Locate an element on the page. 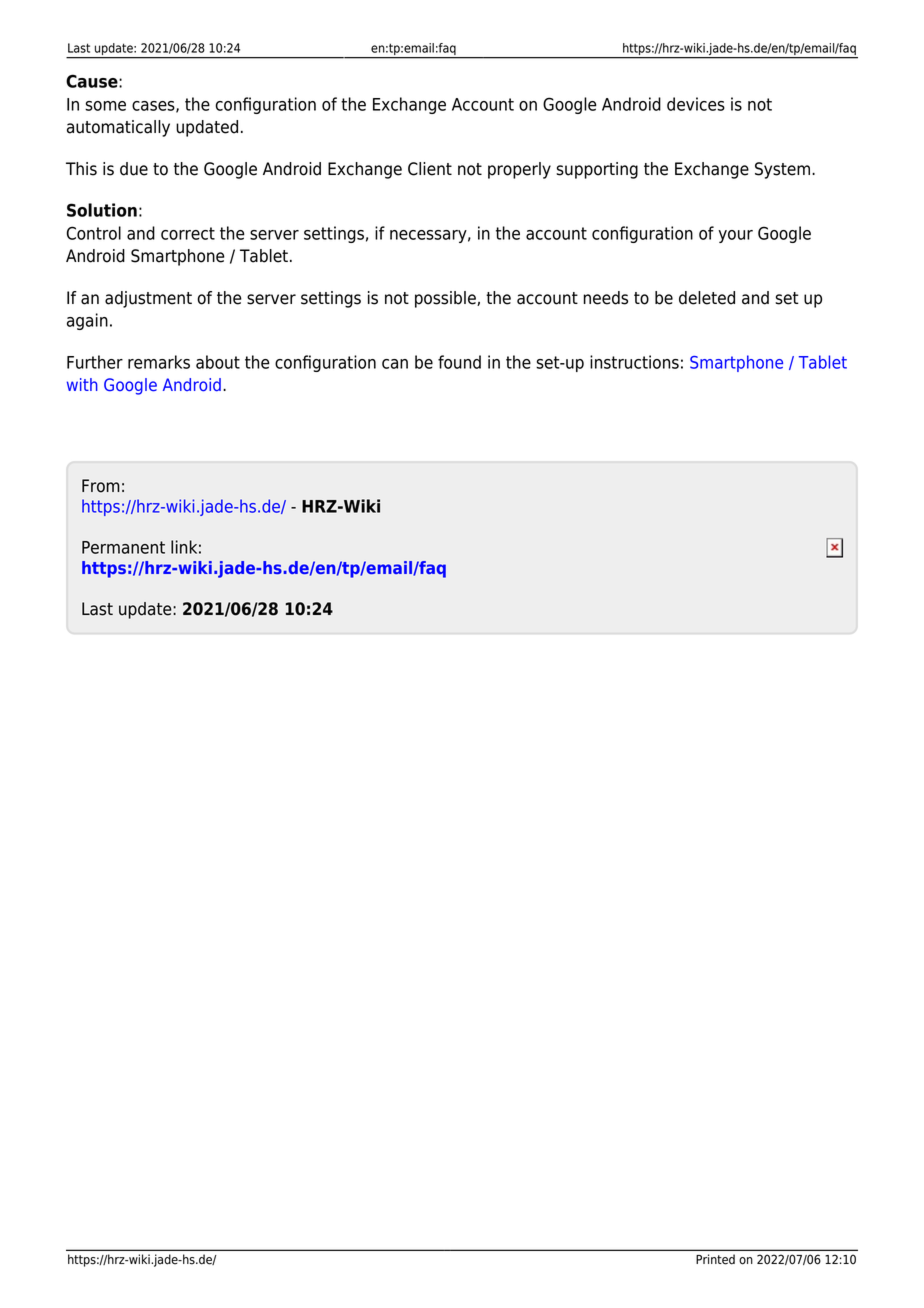 Image resolution: width=924 pixels, height=1308 pixels. Permanent is located at coordinates (123, 547).
